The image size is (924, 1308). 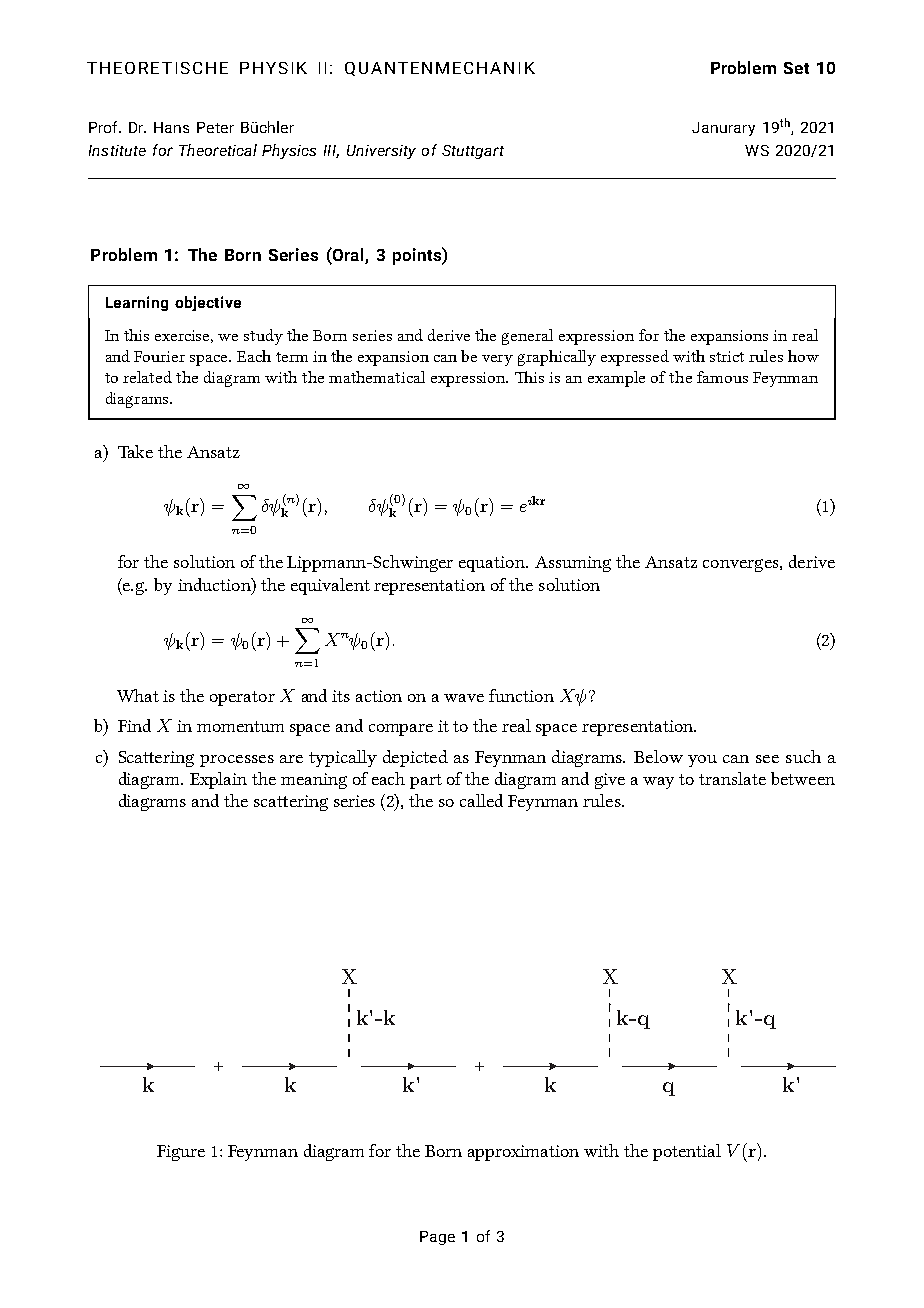 What do you see at coordinates (473, 152) in the screenshot?
I see `Stuttgart` at bounding box center [473, 152].
